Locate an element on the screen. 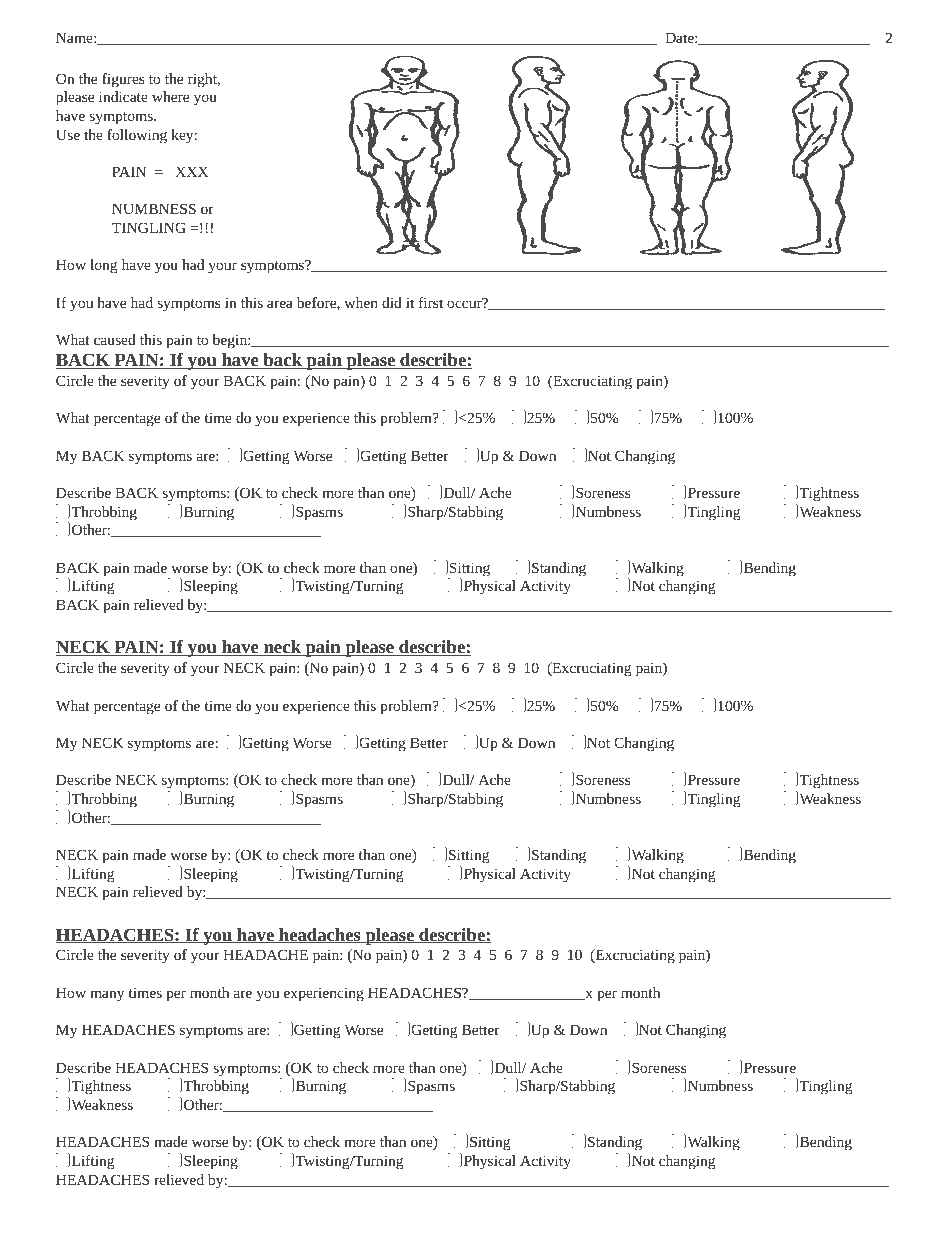  following is located at coordinates (137, 136).
